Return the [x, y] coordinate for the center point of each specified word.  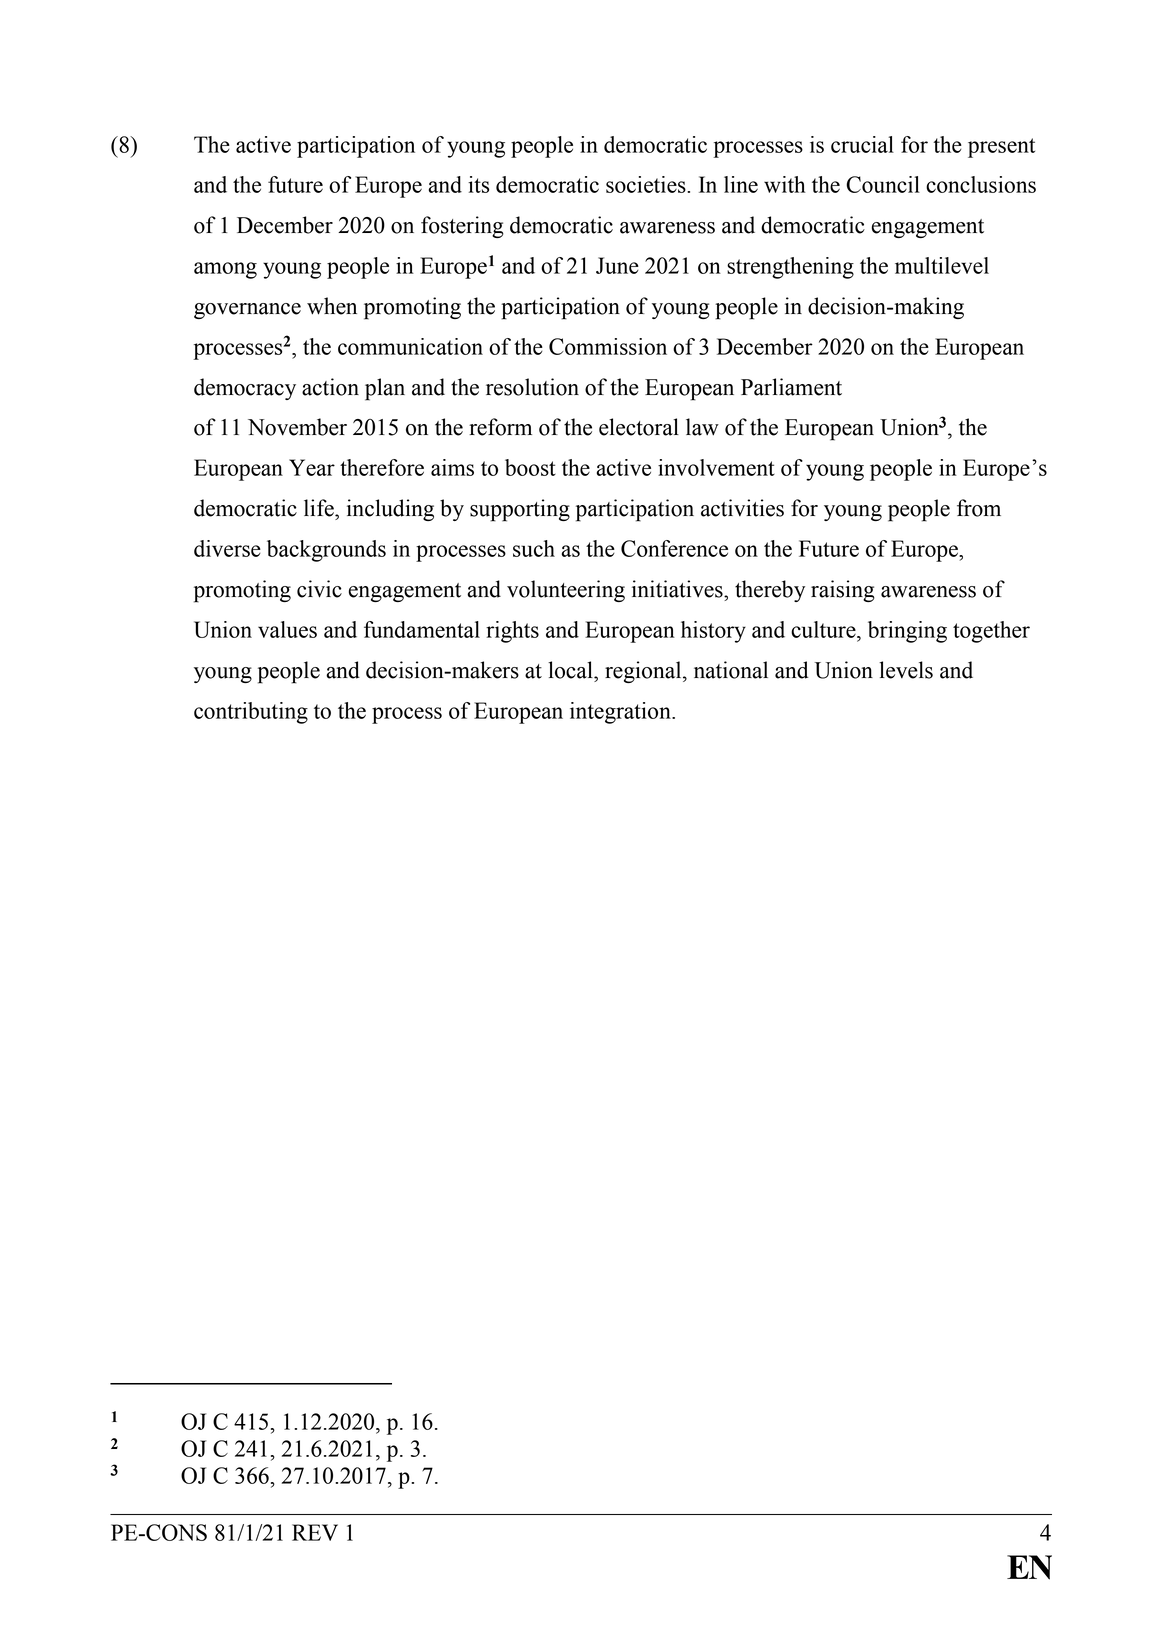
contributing [251, 713]
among [225, 270]
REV [315, 1532]
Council [883, 184]
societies [647, 184]
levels [906, 670]
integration [621, 713]
